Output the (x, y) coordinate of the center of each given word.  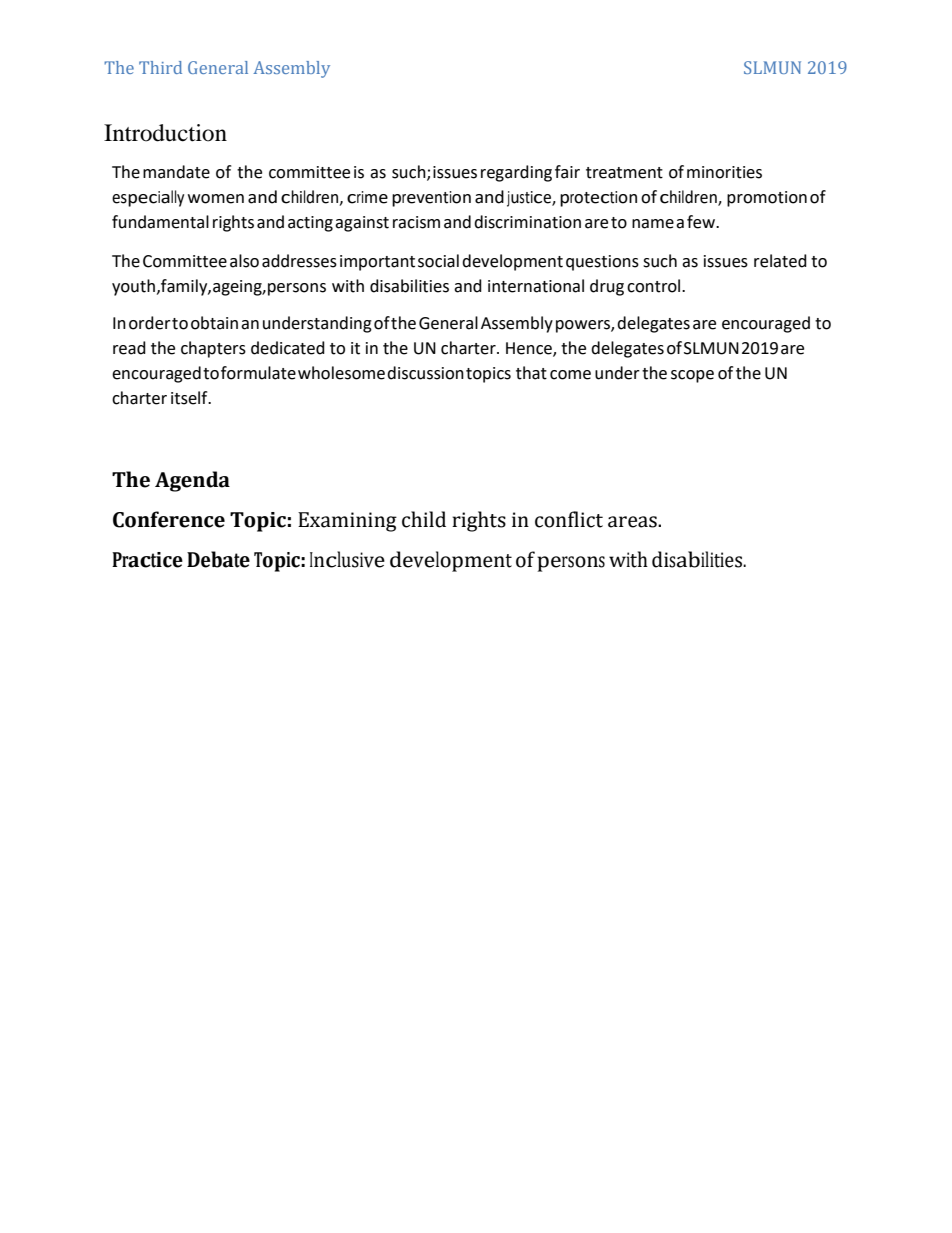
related (780, 261)
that (531, 373)
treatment (624, 173)
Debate (218, 559)
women (216, 199)
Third (160, 67)
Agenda (192, 481)
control (655, 286)
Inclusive (347, 559)
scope (692, 376)
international (536, 286)
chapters (213, 349)
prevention (431, 199)
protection (598, 199)
